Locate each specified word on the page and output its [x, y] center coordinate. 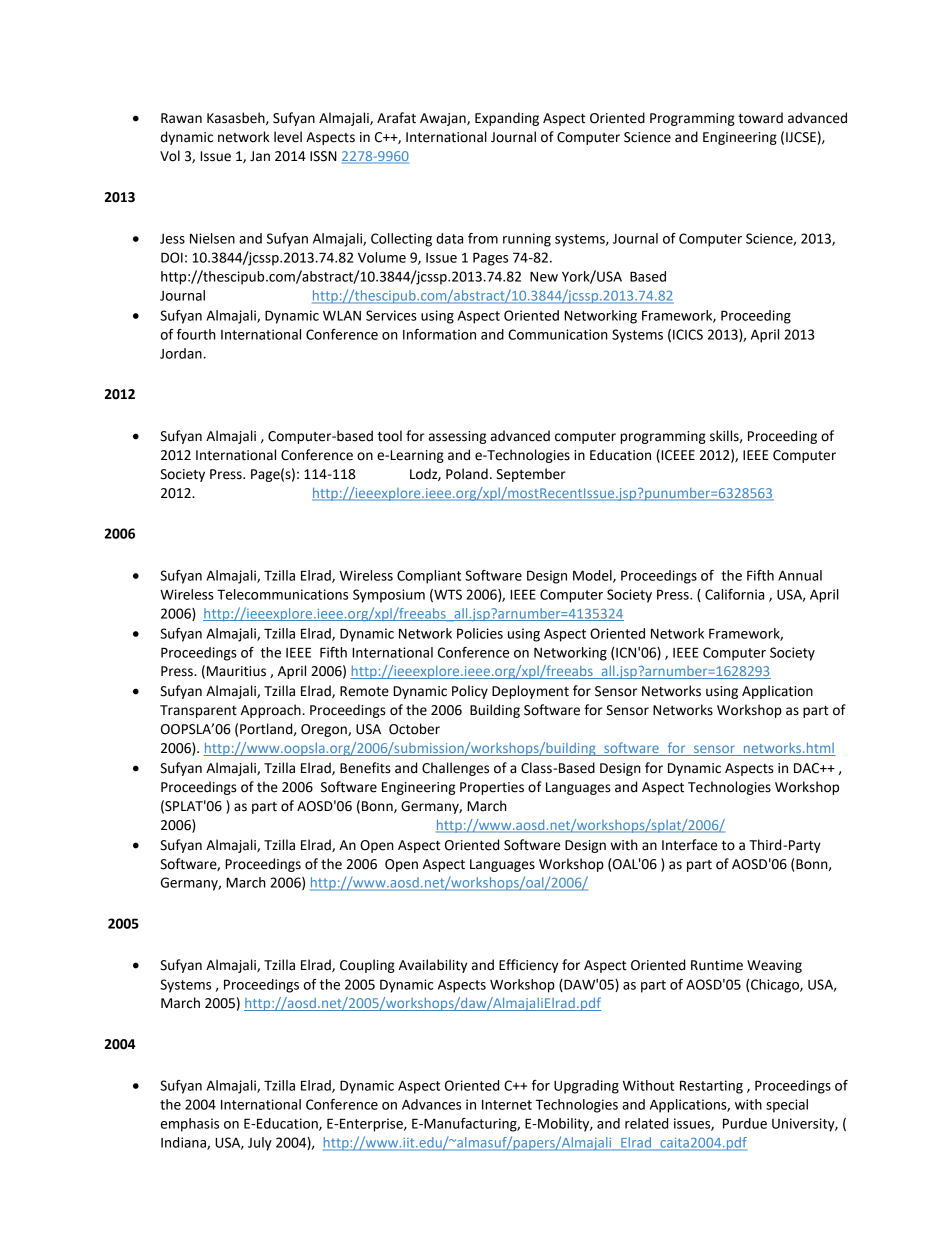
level [288, 137]
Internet [507, 1105]
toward [760, 118]
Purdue [745, 1123]
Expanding [507, 119]
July [260, 1144]
